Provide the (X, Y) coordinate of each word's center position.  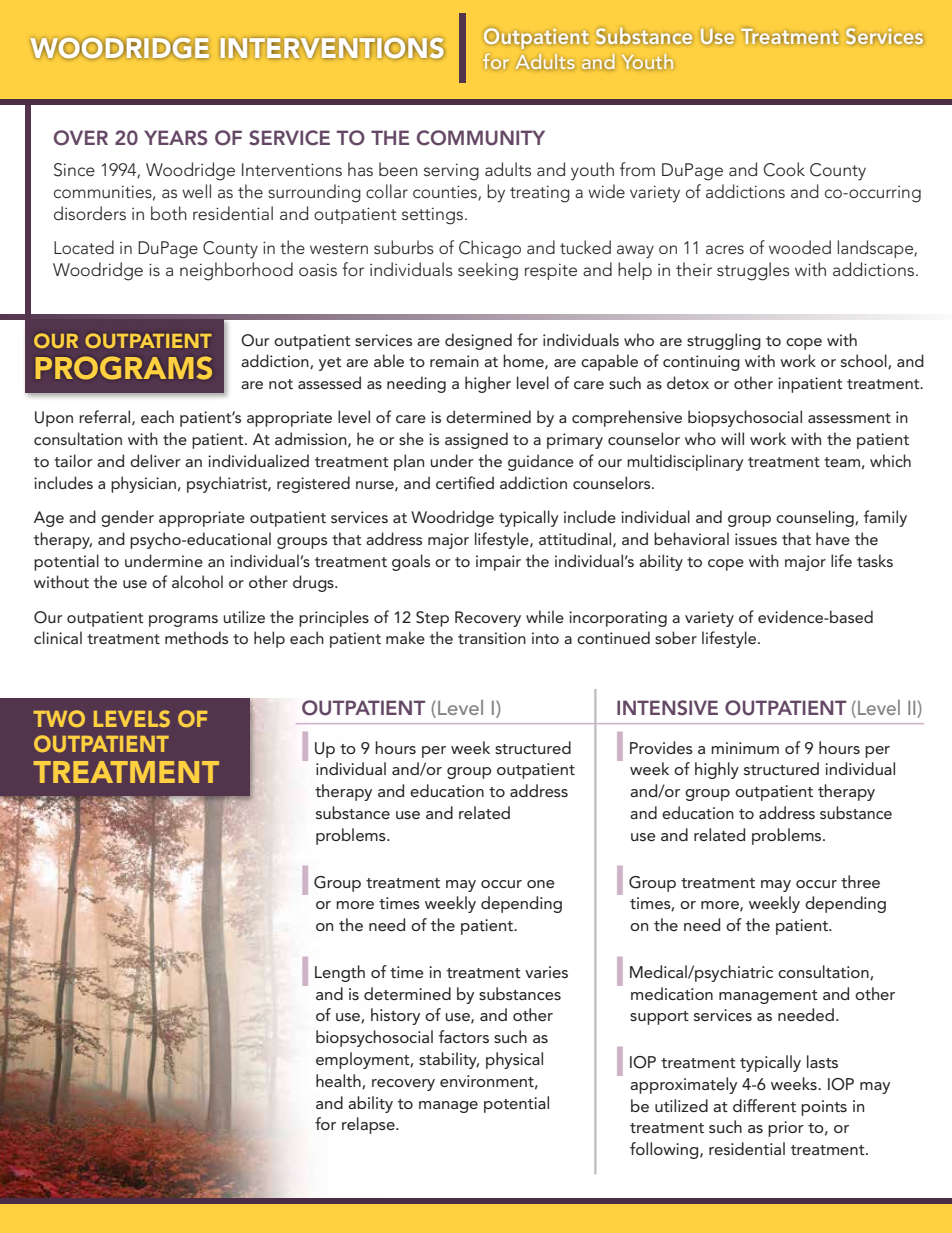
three (860, 881)
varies (546, 972)
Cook (784, 169)
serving (451, 172)
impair (498, 563)
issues (756, 539)
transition (492, 638)
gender (127, 518)
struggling (724, 341)
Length (340, 973)
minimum (745, 748)
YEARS (175, 138)
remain (454, 361)
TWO (59, 718)
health (339, 1081)
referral (106, 417)
